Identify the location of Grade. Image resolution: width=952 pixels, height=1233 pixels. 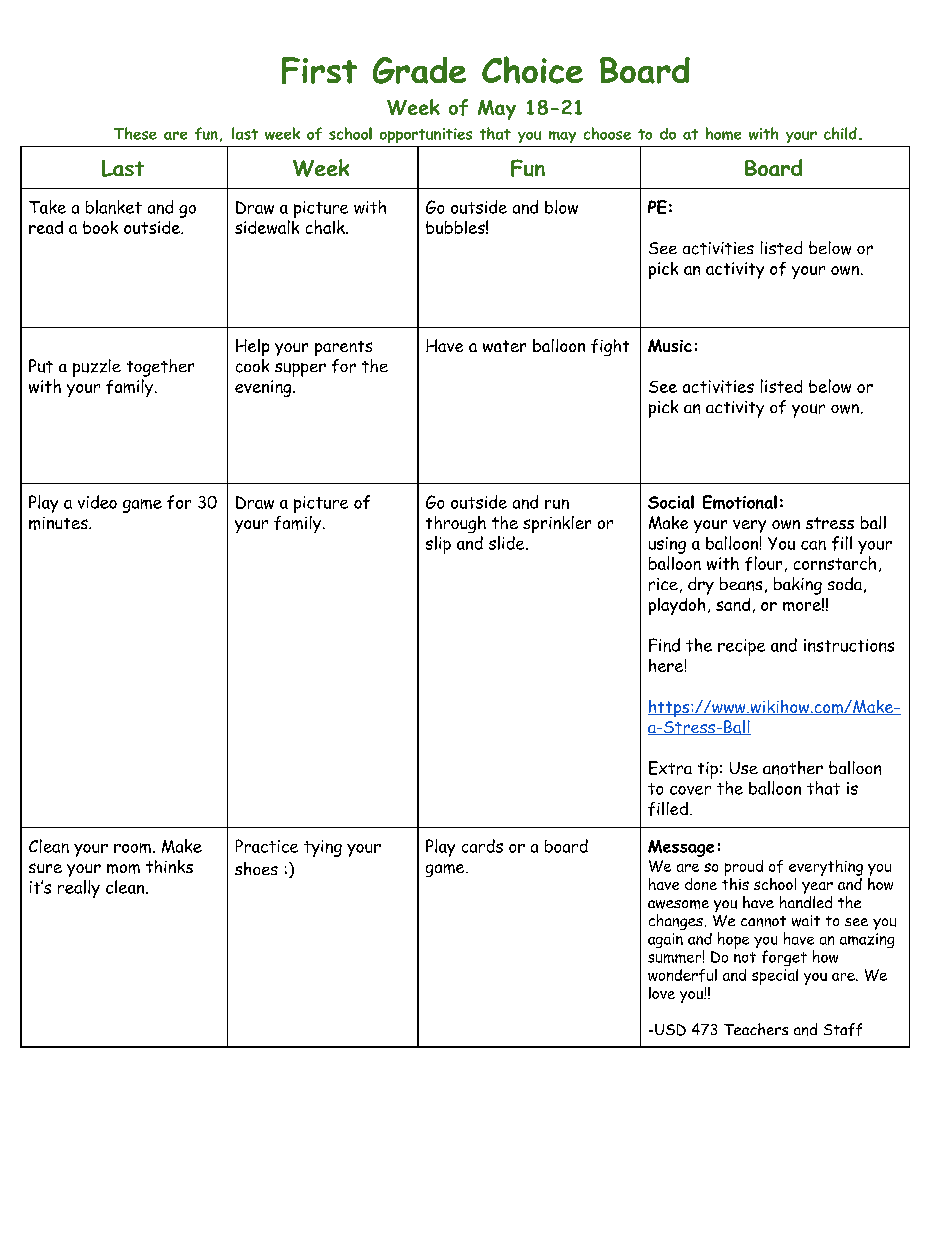
(419, 70).
